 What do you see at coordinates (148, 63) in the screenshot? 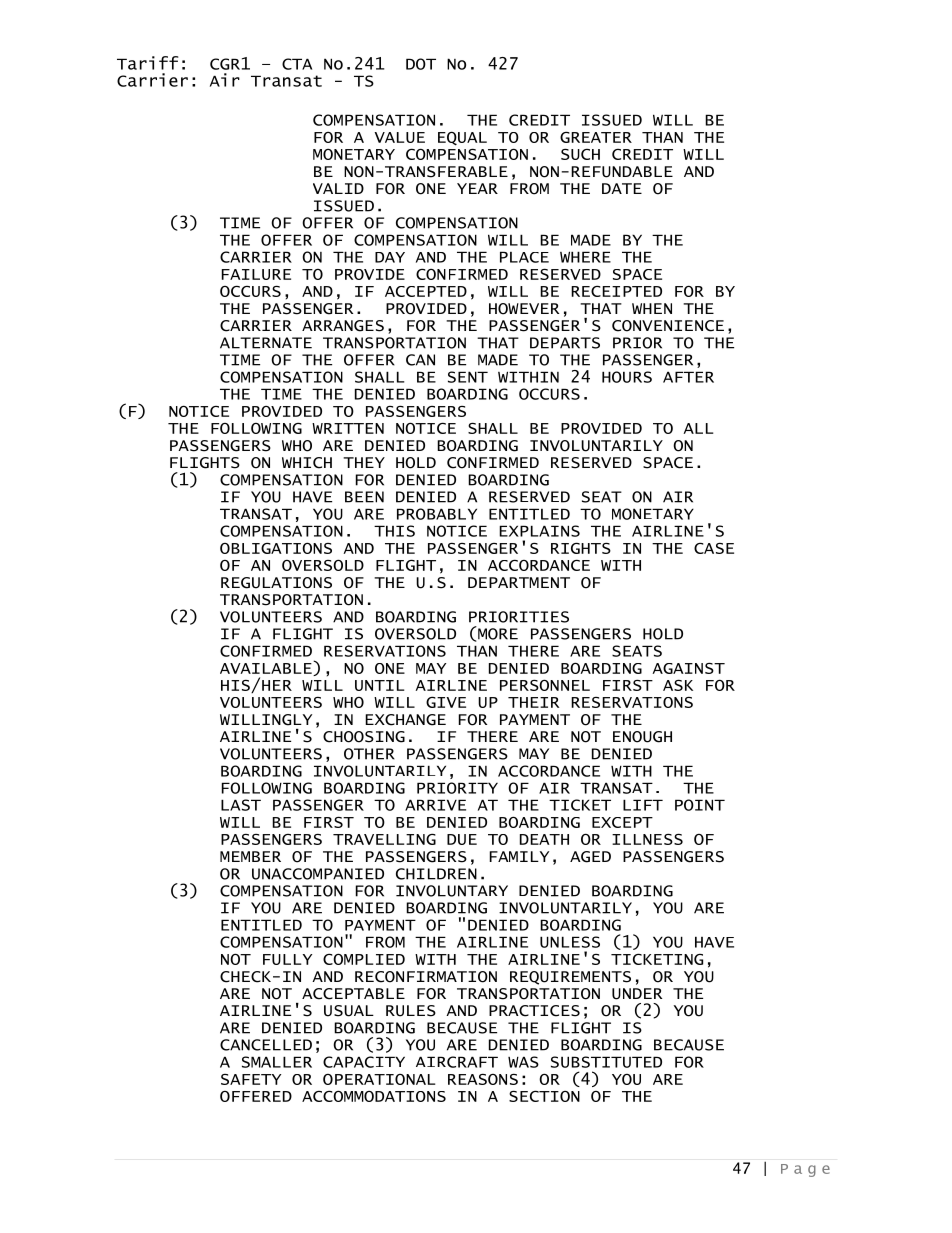
I see `Tariff` at bounding box center [148, 63].
